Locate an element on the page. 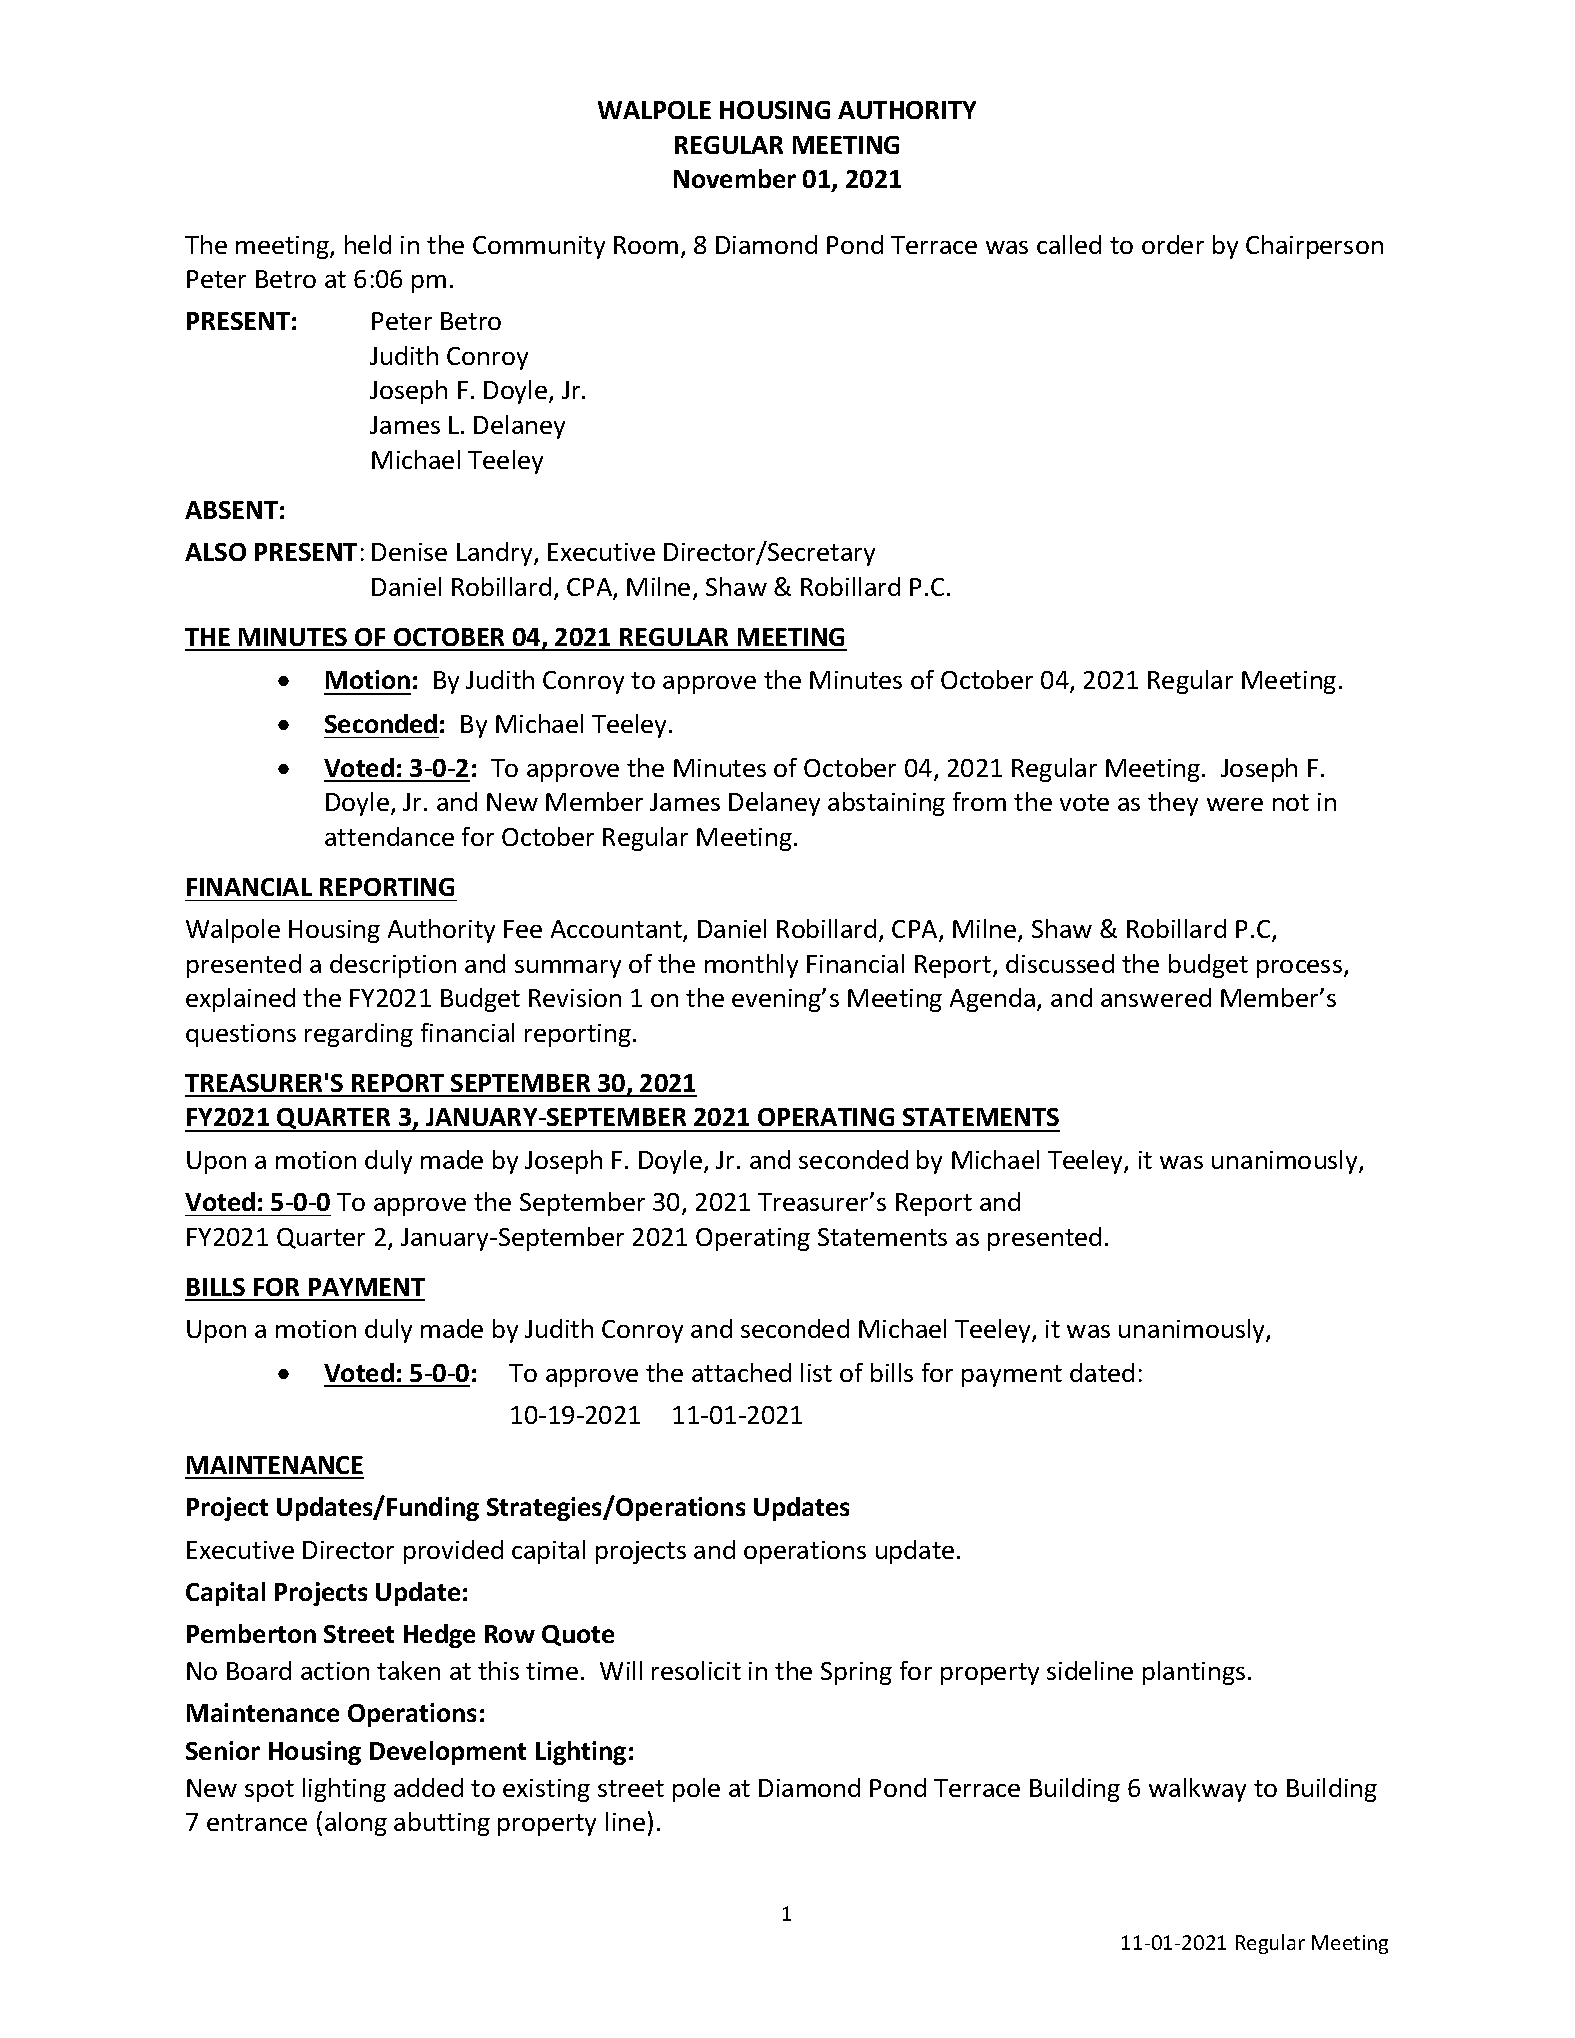 This image has height=2038, width=1575. process is located at coordinates (1299, 969).
